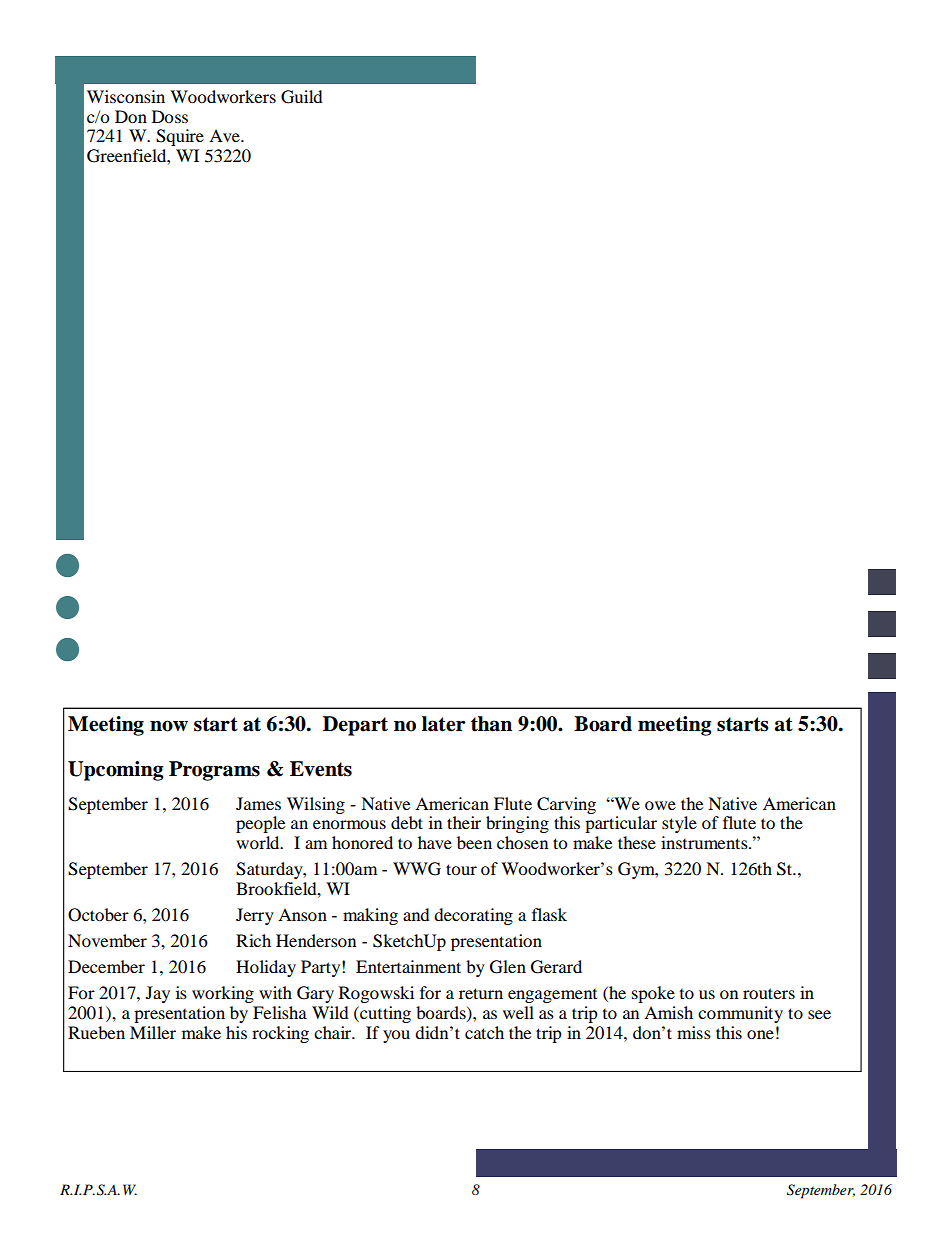  Describe the element at coordinates (170, 116) in the screenshot. I see `Doss` at that location.
